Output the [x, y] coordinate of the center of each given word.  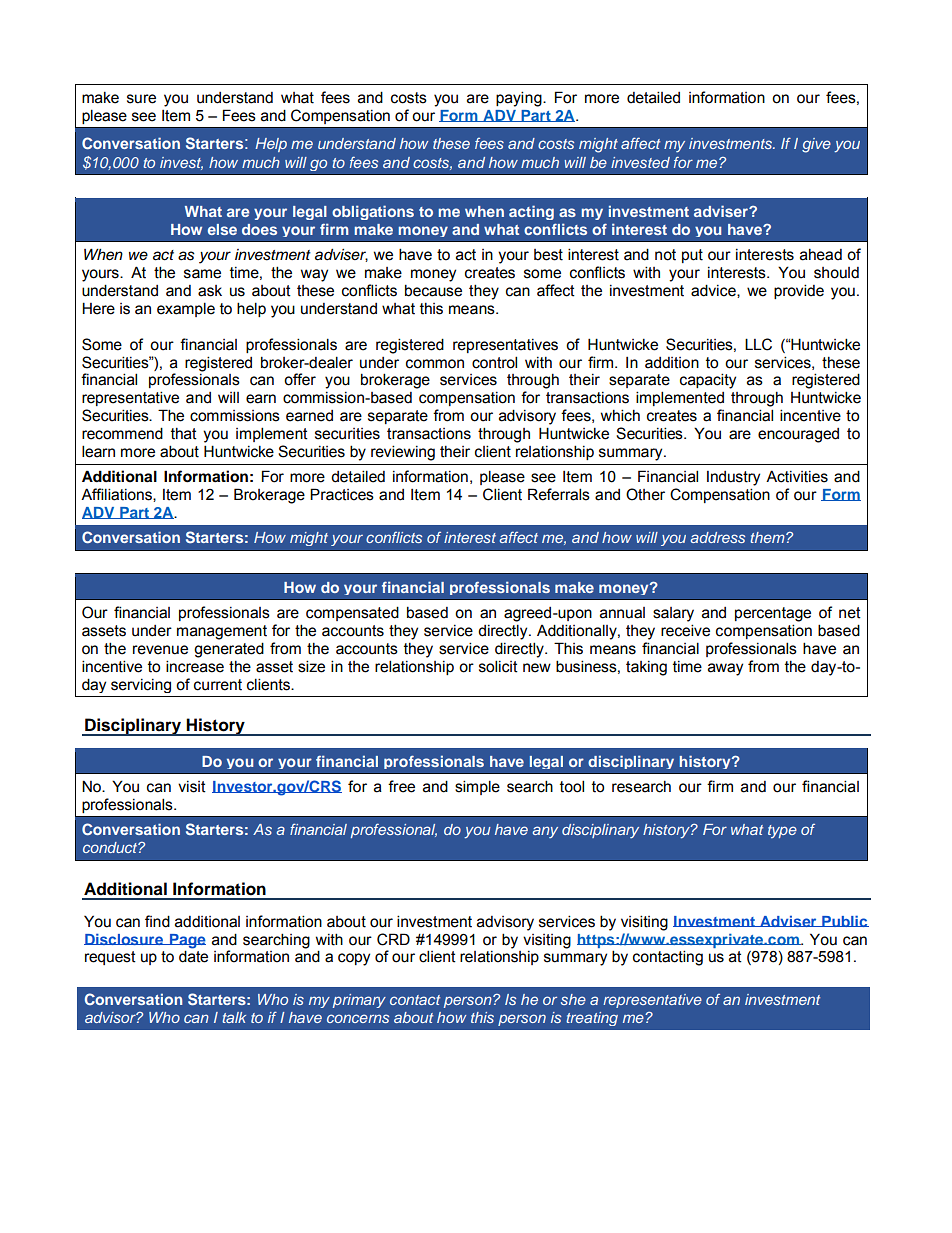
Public [844, 921]
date [193, 956]
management [222, 632]
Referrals [559, 494]
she [573, 999]
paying [520, 99]
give [816, 145]
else [222, 229]
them [768, 537]
